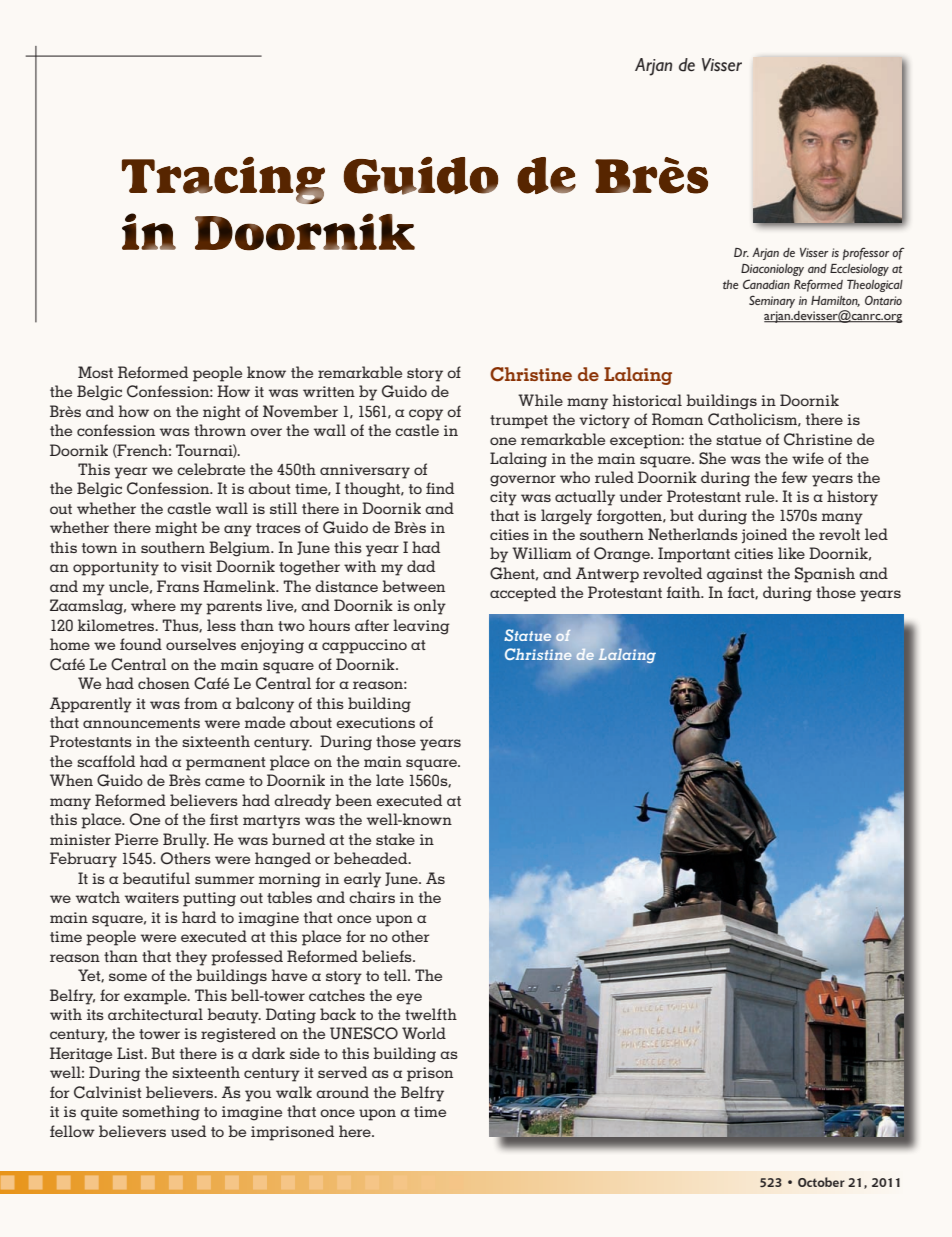  I want to click on around, so click(342, 1092).
